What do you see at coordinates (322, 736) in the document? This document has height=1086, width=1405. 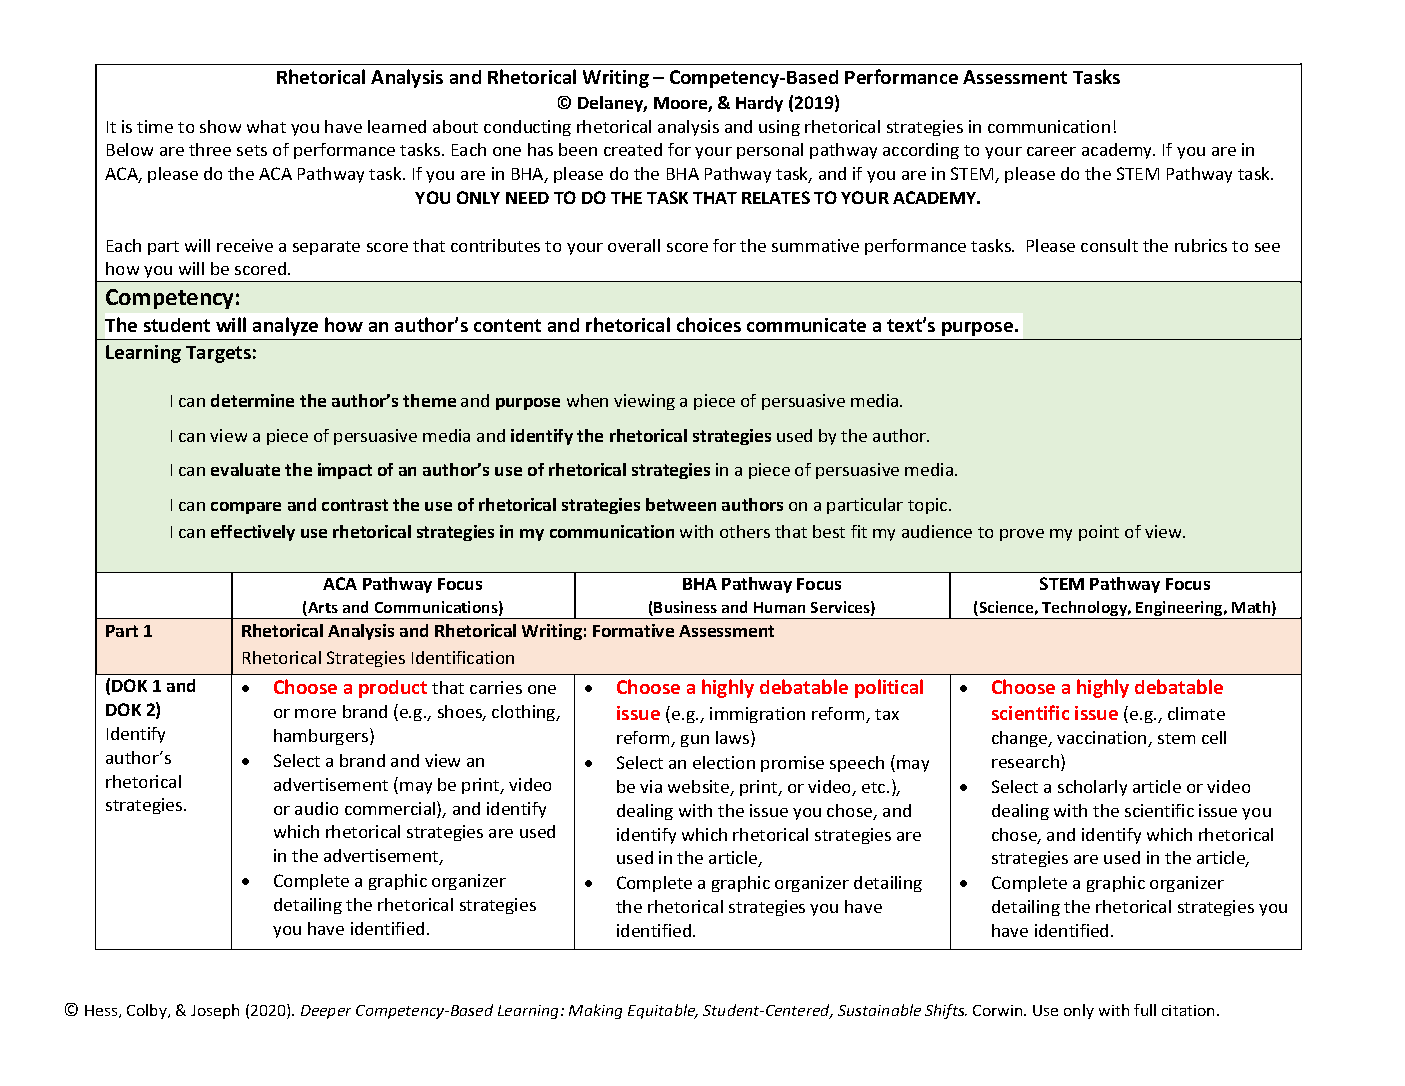 I see `hamburgers` at bounding box center [322, 736].
